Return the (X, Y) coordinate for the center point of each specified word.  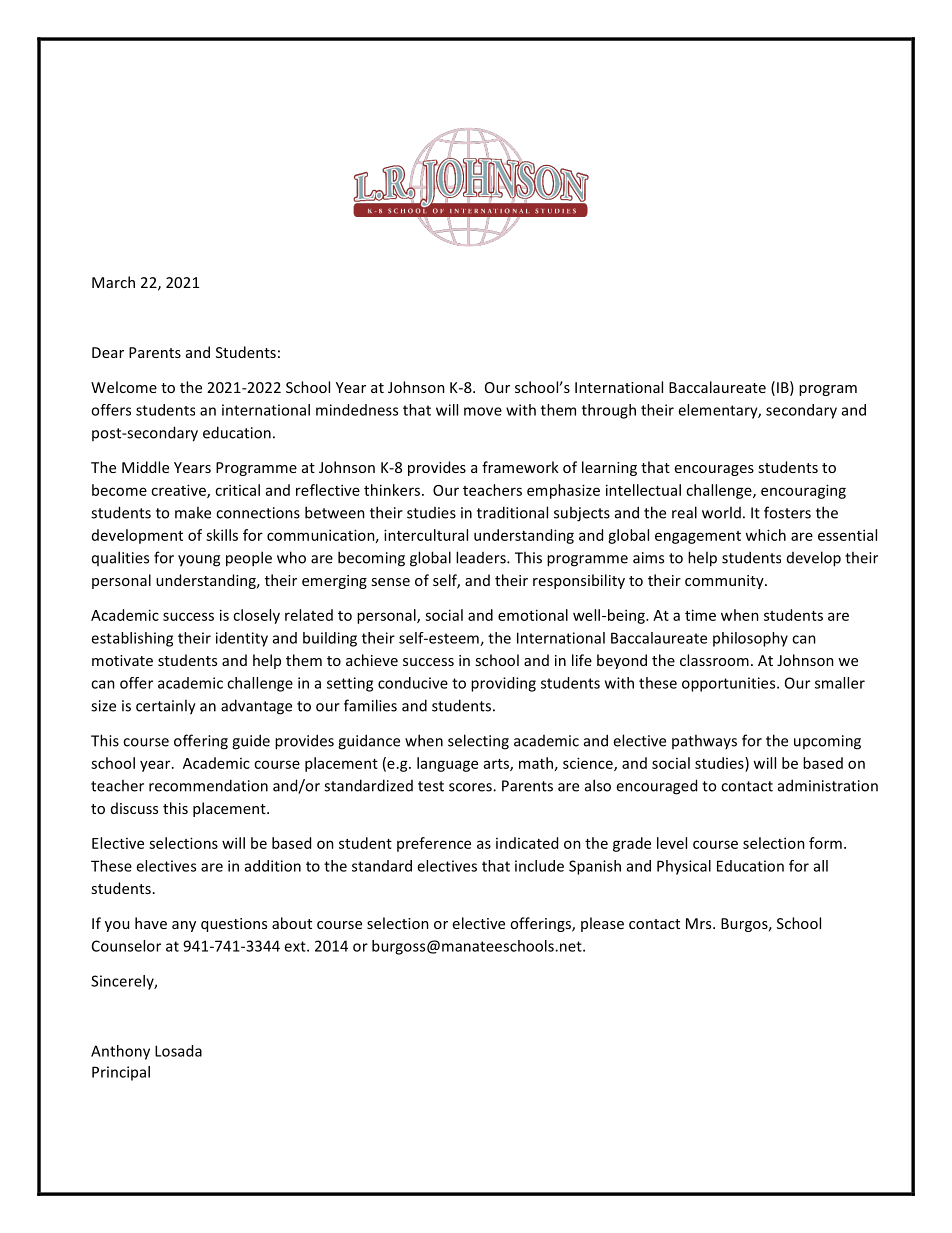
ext (296, 946)
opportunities (730, 684)
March (113, 282)
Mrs (700, 923)
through (609, 411)
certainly (166, 707)
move (483, 411)
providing (503, 684)
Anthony (120, 1052)
